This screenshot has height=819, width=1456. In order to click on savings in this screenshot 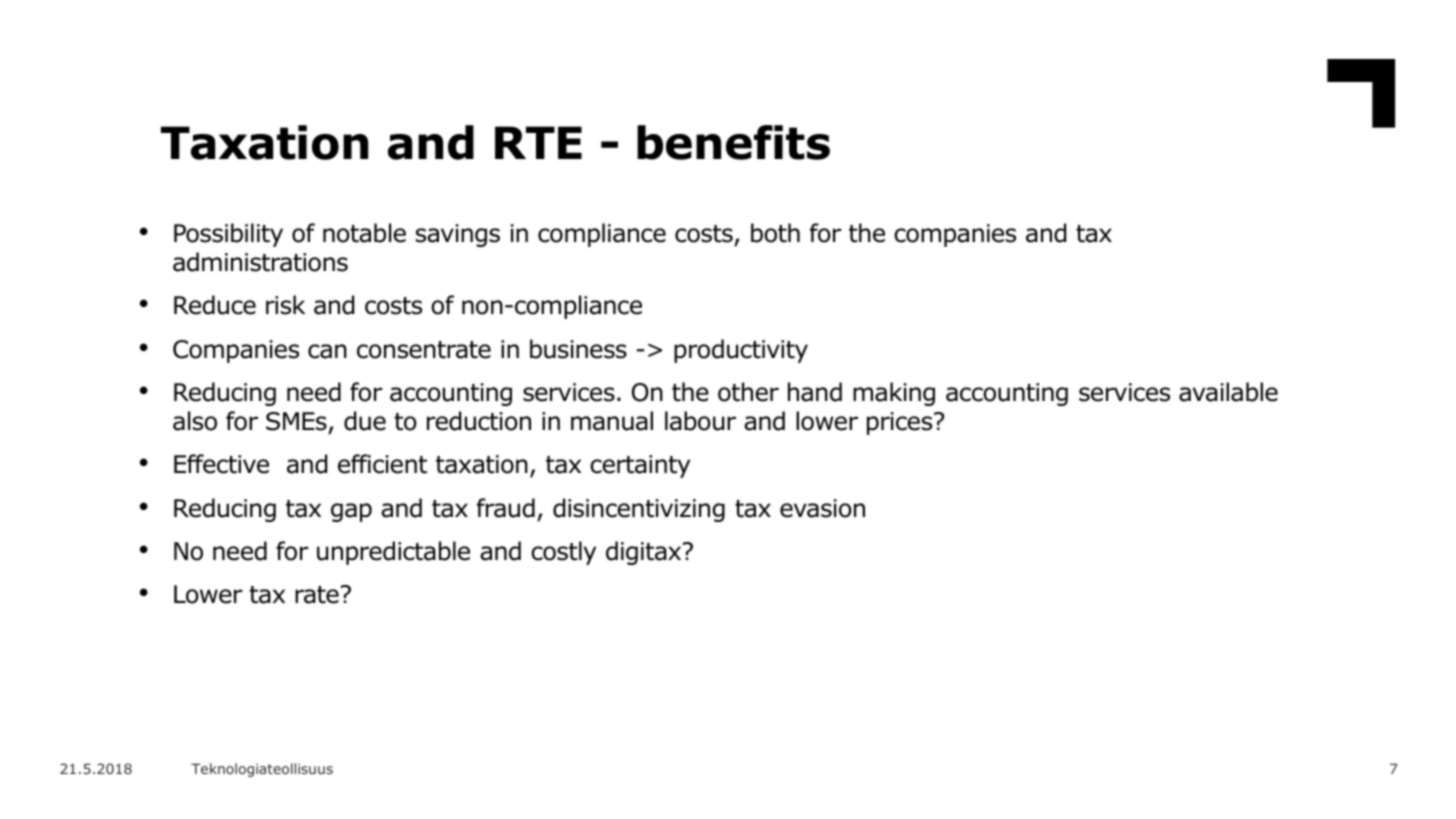, I will do `click(458, 235)`.
